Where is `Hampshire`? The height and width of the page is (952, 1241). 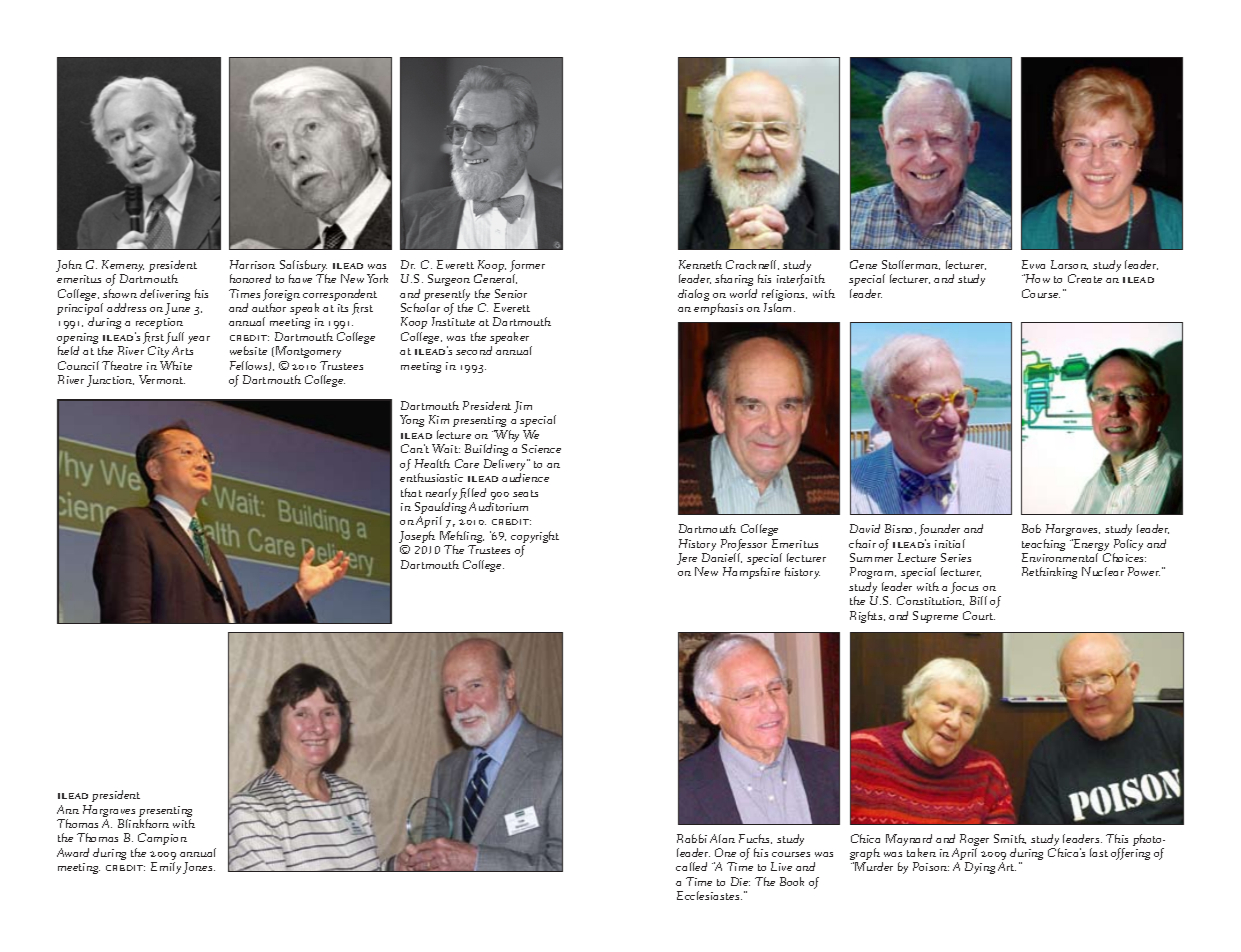
Hampshire is located at coordinates (751, 573).
